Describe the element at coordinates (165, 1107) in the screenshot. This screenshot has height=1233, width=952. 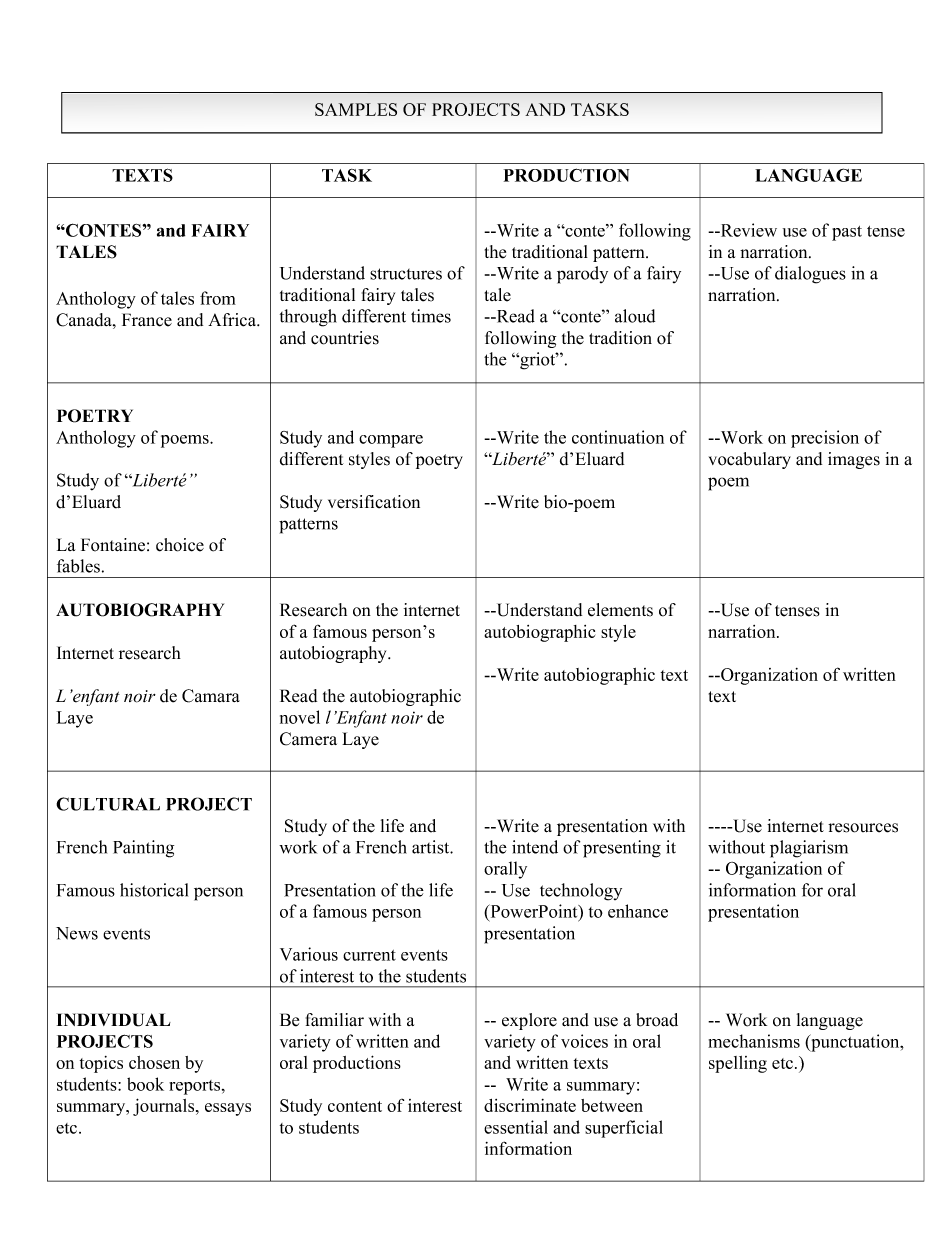
I see `journals` at that location.
